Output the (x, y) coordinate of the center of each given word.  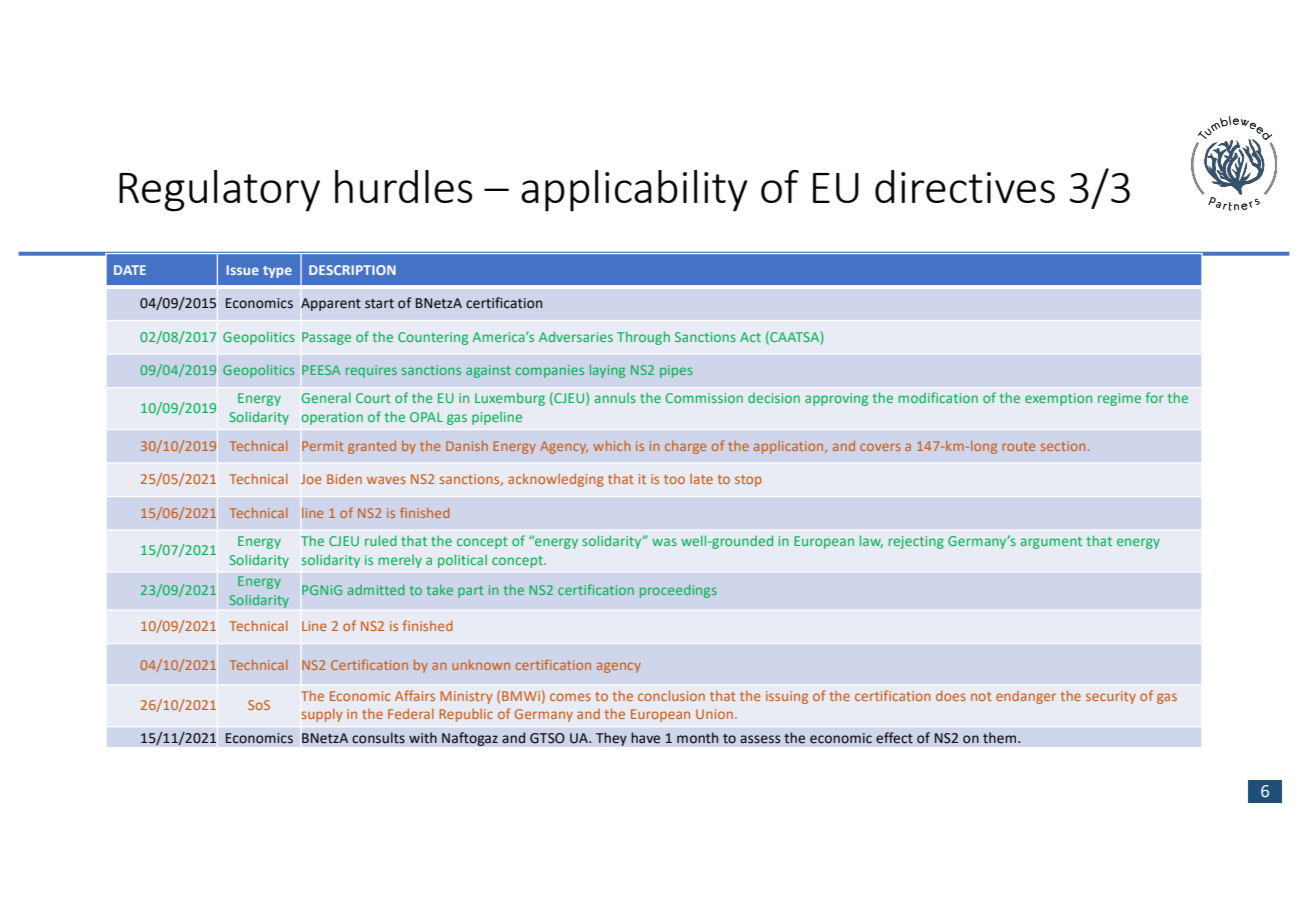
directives (965, 186)
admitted (376, 590)
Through (643, 338)
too (674, 479)
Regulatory (219, 191)
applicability (634, 191)
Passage (326, 338)
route (1018, 446)
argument (1051, 543)
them (1001, 738)
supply (322, 715)
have (645, 738)
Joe (311, 479)
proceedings (678, 591)
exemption (1058, 399)
